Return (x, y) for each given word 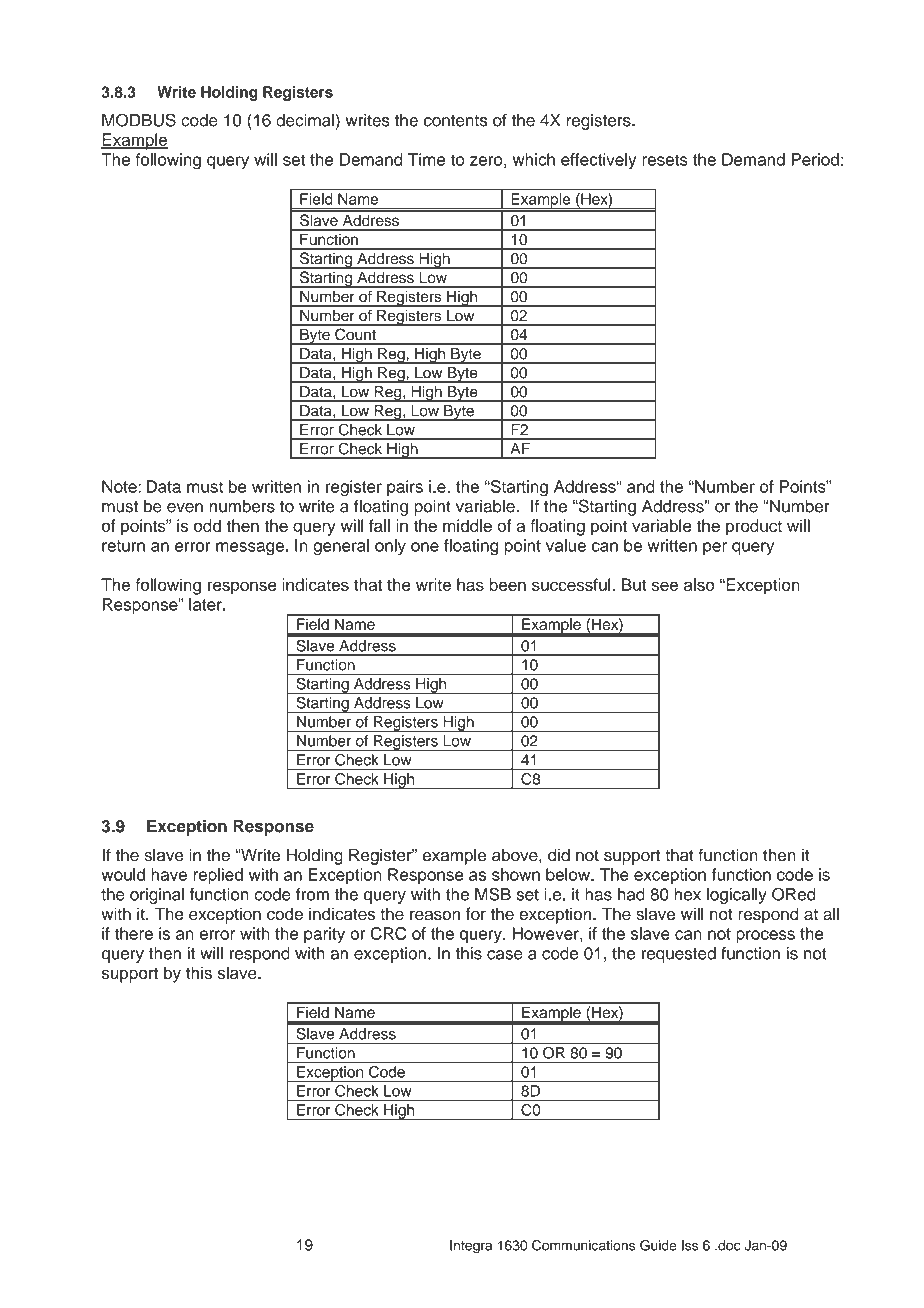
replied (218, 876)
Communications (583, 1245)
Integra (471, 1247)
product (754, 527)
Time (426, 159)
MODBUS (139, 120)
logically (737, 896)
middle (467, 525)
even (185, 508)
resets (665, 160)
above (516, 855)
